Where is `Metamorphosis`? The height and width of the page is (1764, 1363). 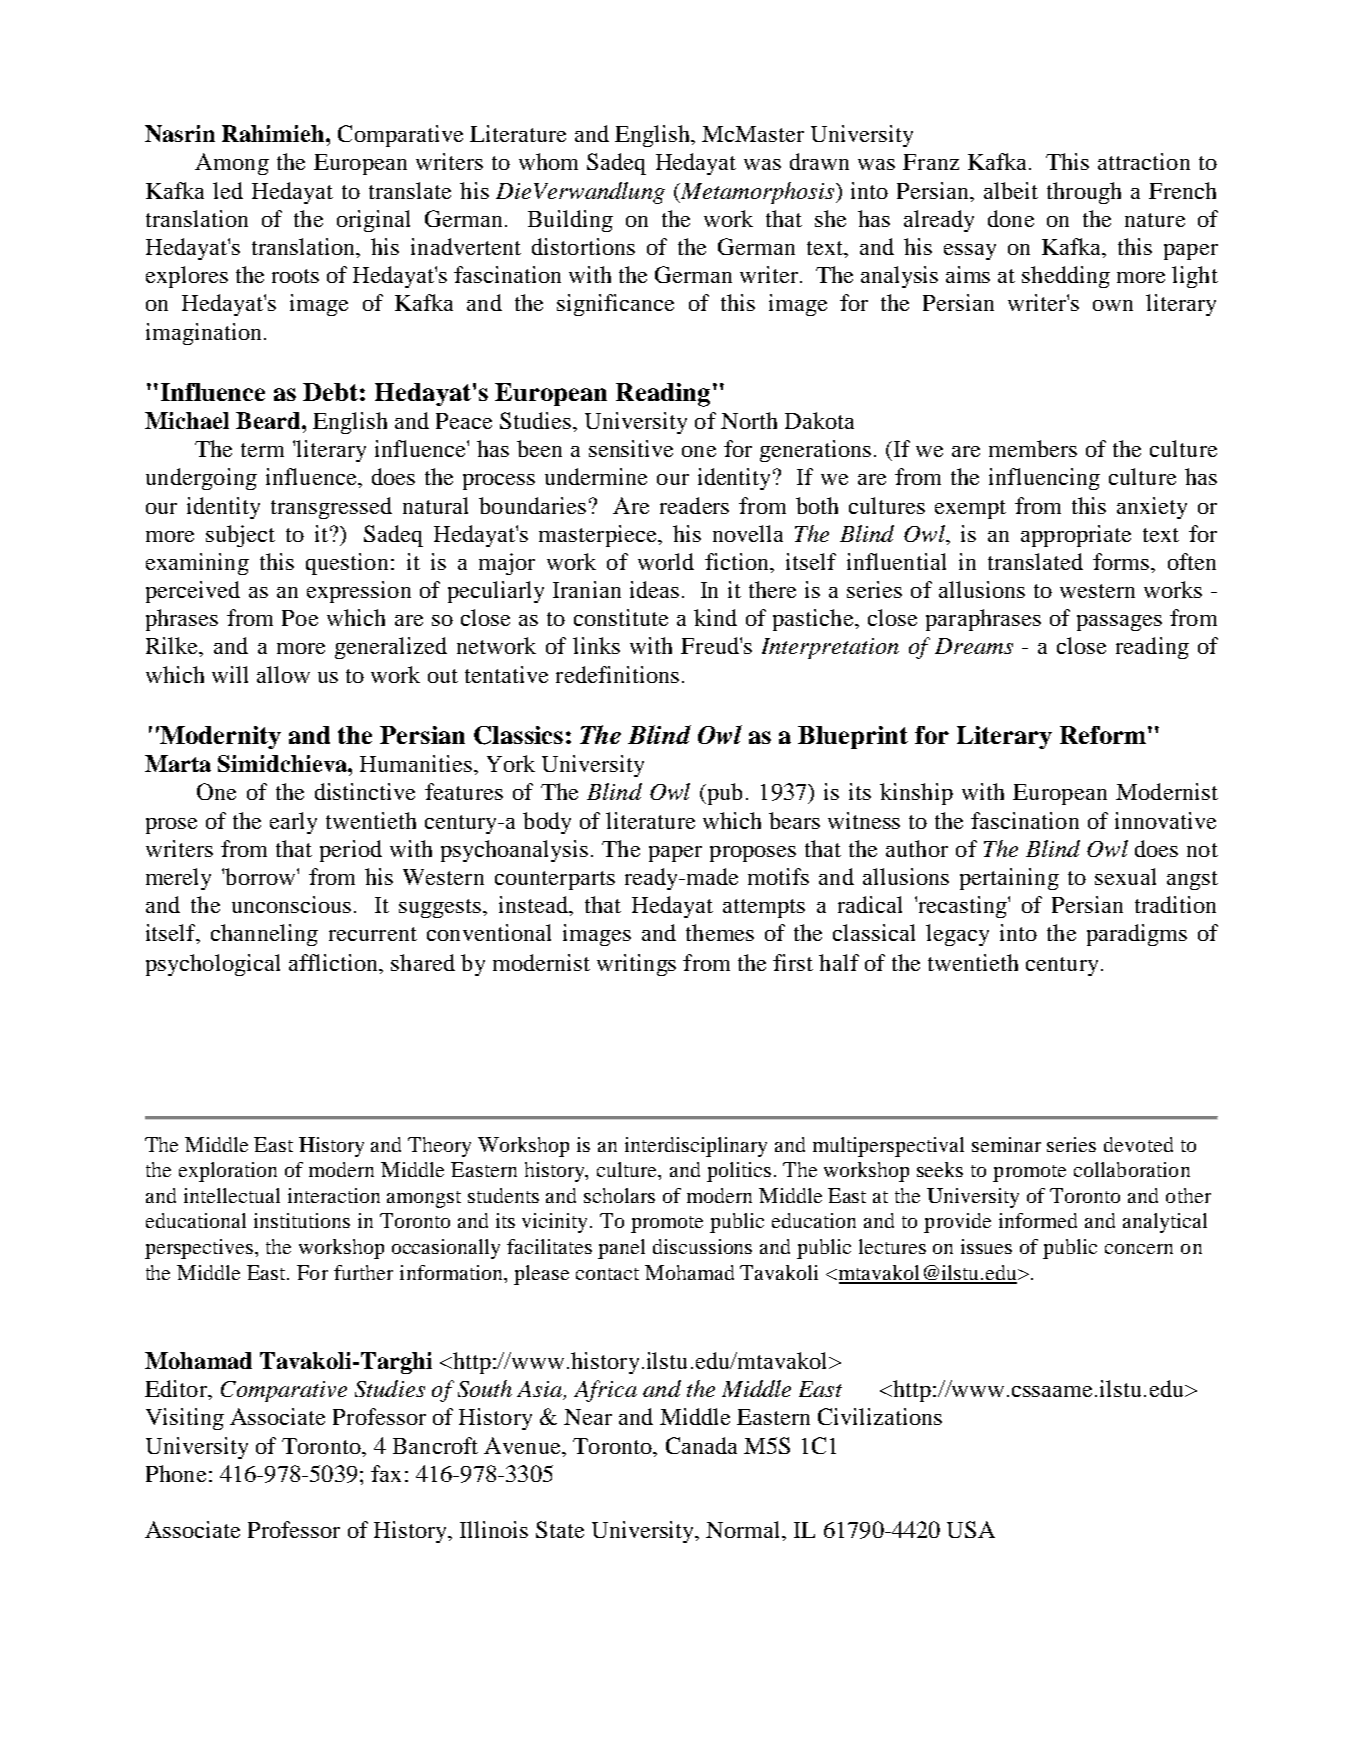
Metamorphosis is located at coordinates (757, 193).
